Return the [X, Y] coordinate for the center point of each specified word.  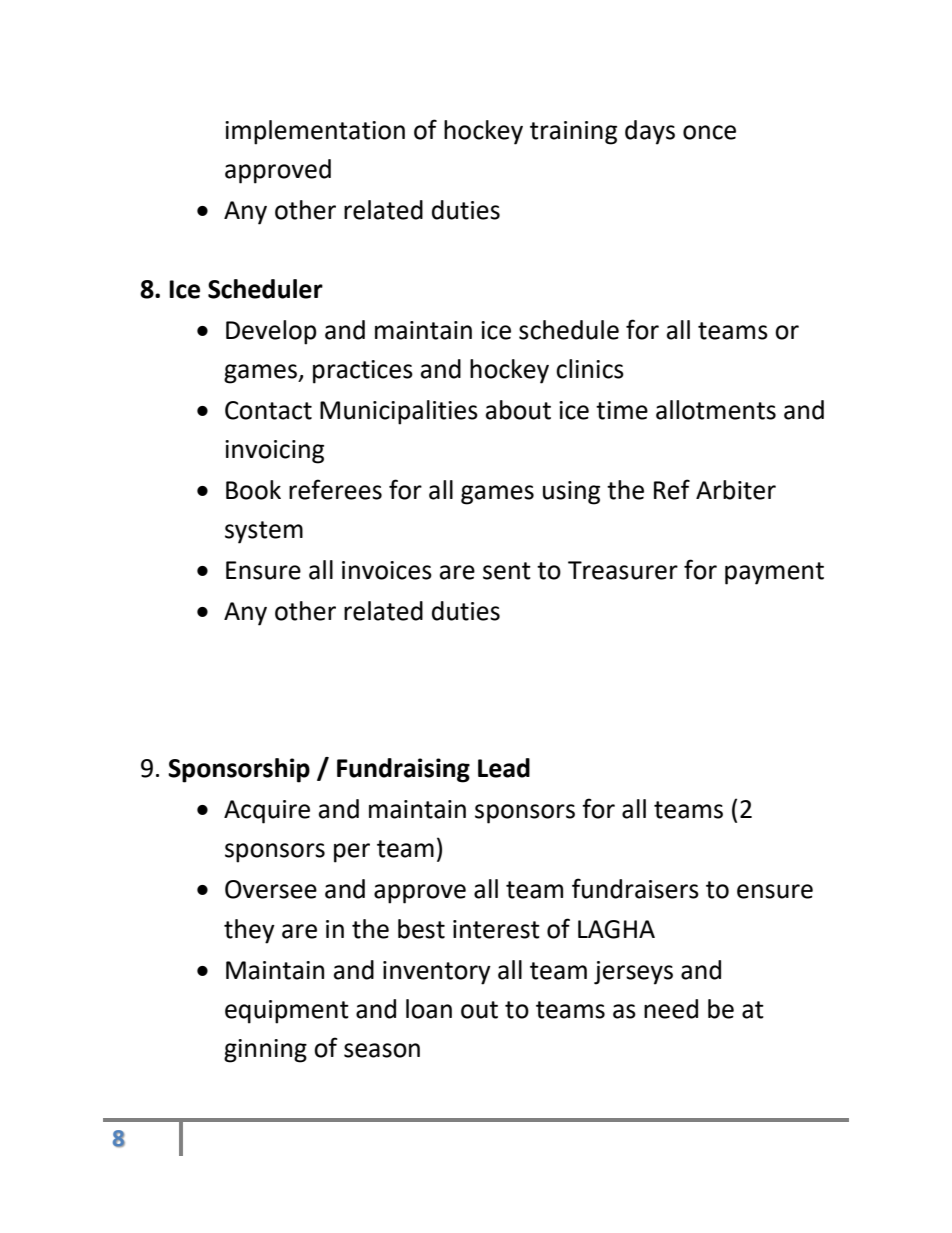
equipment [287, 1012]
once [709, 132]
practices [363, 372]
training [573, 133]
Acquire [267, 812]
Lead [504, 768]
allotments [716, 410]
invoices [387, 570]
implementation [315, 132]
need [671, 1009]
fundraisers [635, 888]
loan [429, 1009]
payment [774, 573]
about [518, 410]
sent [507, 571]
